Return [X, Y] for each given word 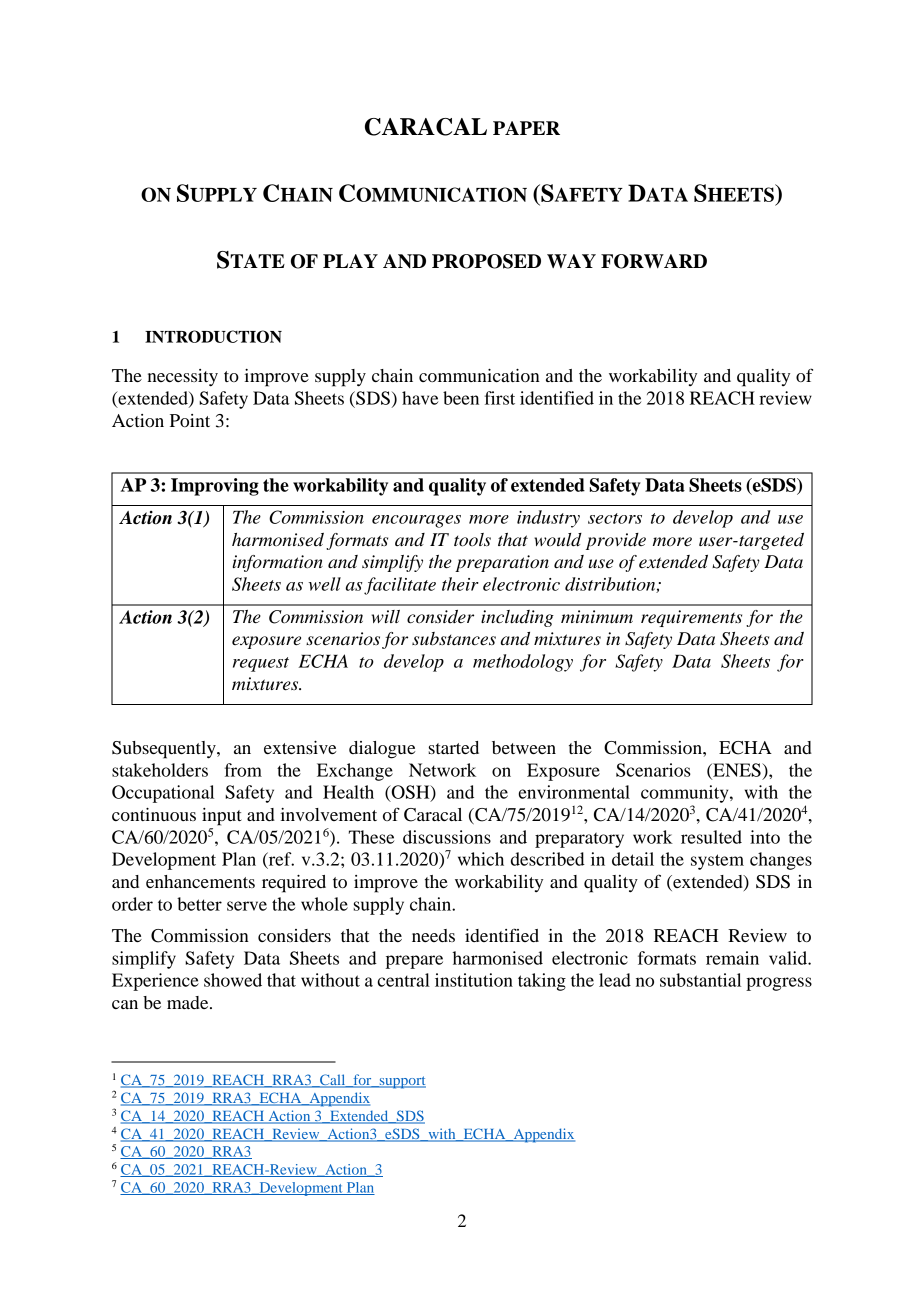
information [278, 563]
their [460, 584]
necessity [183, 378]
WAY [571, 261]
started [453, 747]
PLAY [350, 261]
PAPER [526, 128]
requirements [691, 618]
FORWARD [654, 261]
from [243, 770]
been [461, 398]
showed [233, 980]
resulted [711, 837]
